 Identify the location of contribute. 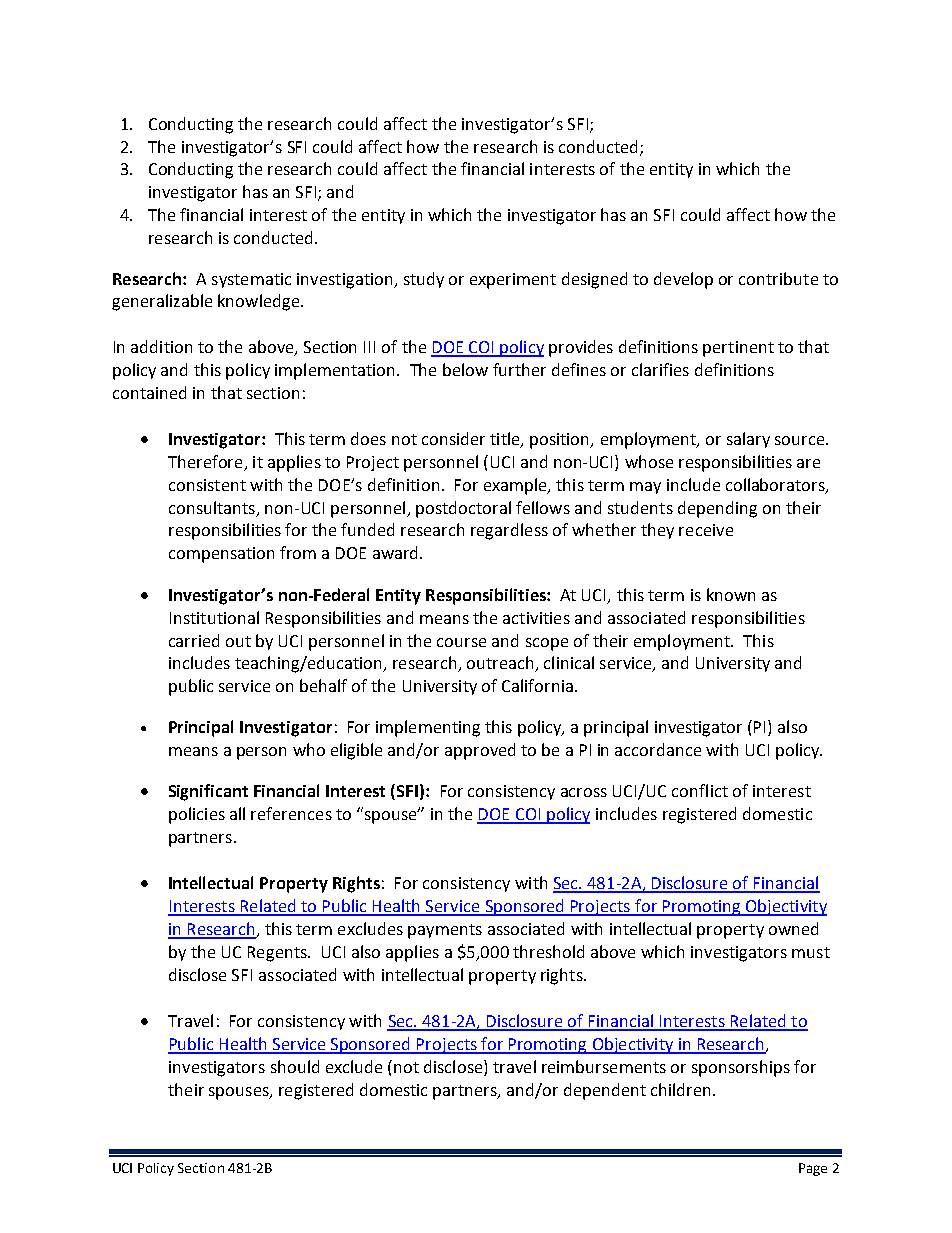
(778, 278).
